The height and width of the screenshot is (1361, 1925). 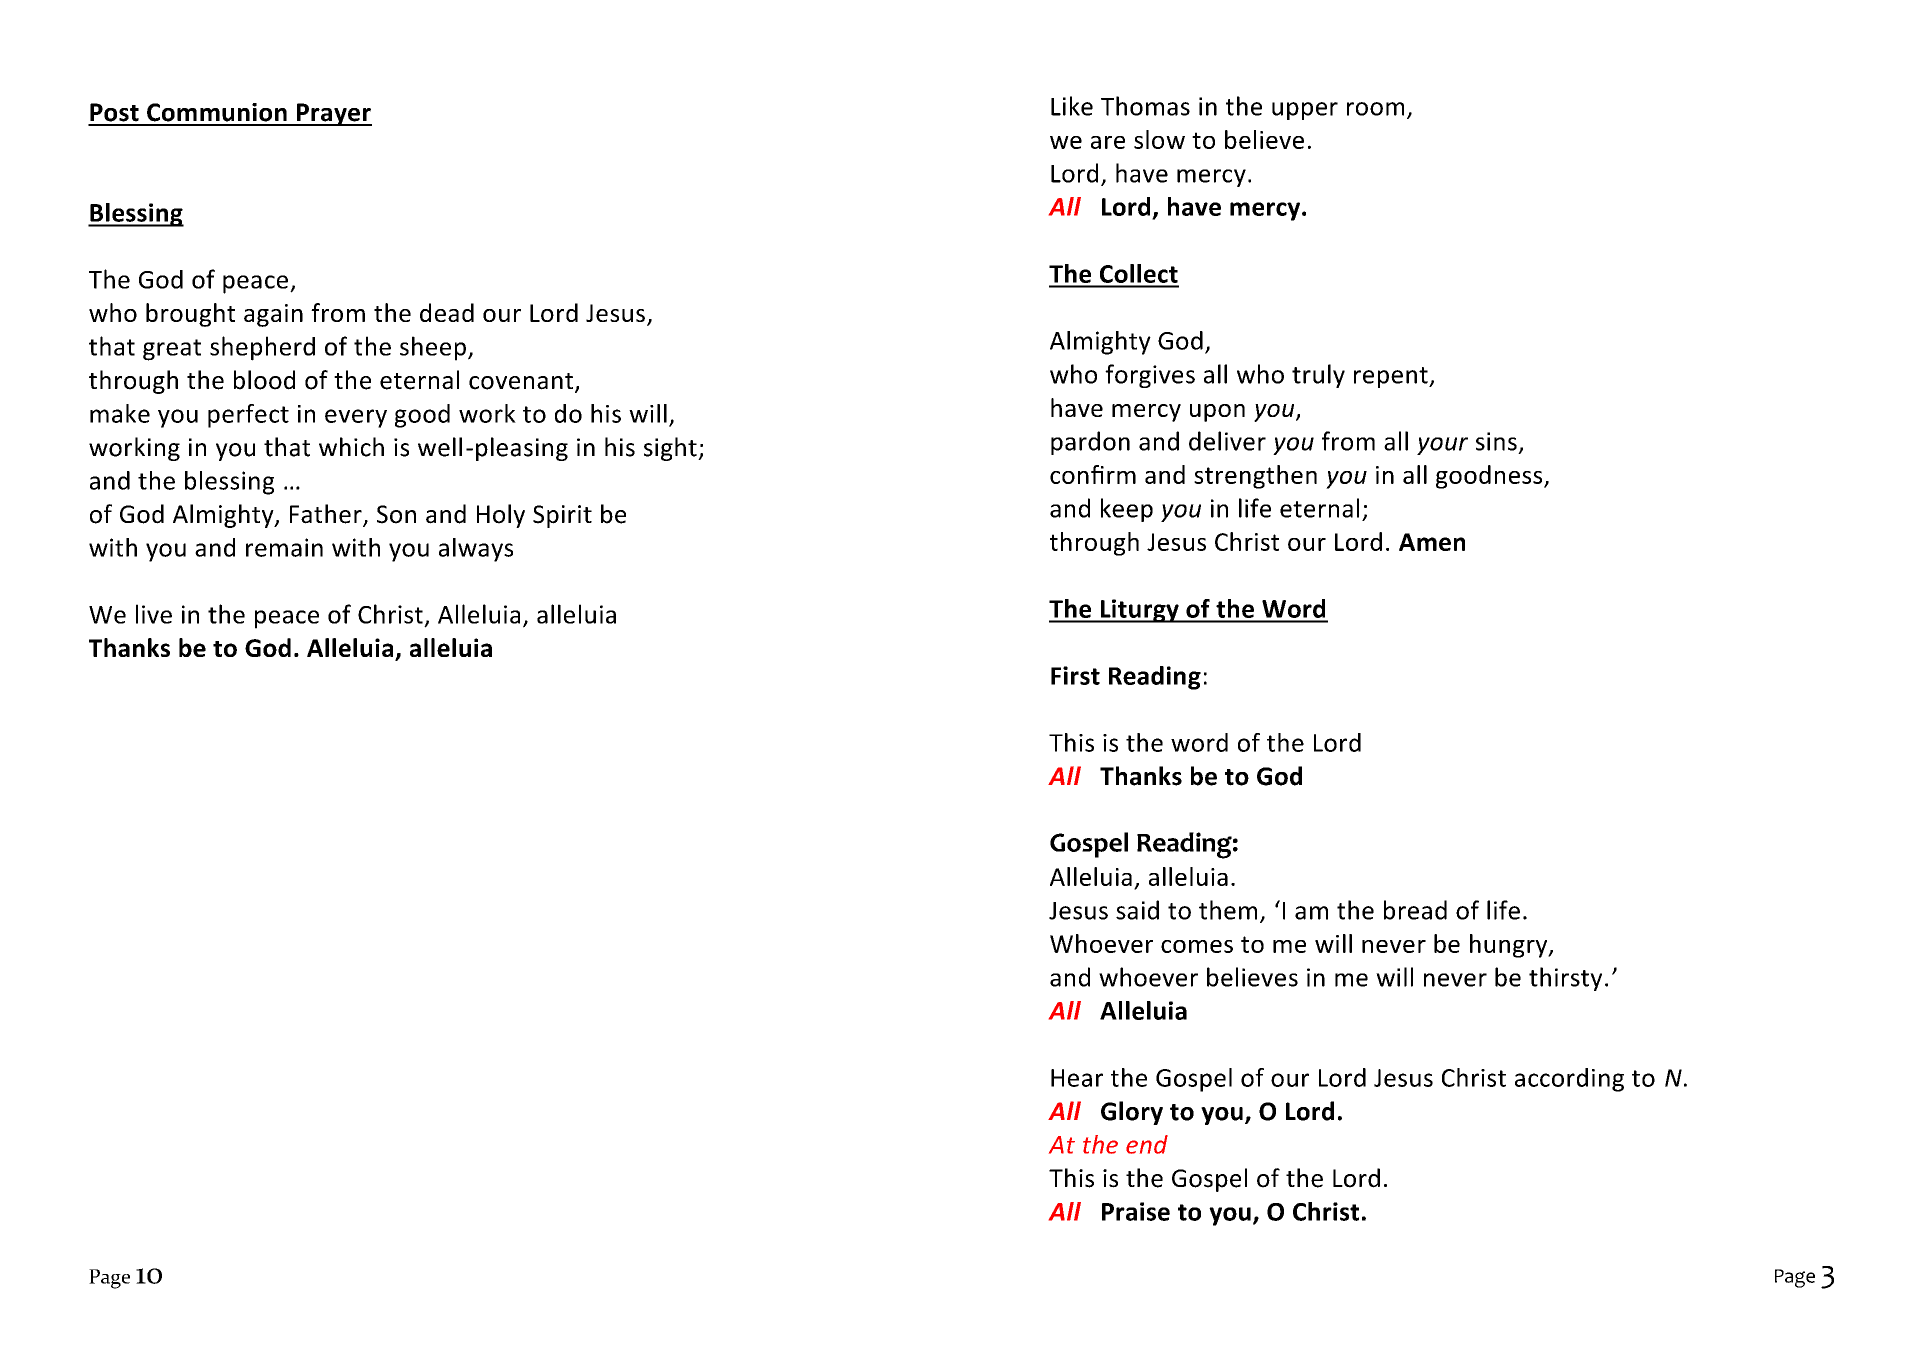 I want to click on Liturgy, so click(x=1139, y=611).
